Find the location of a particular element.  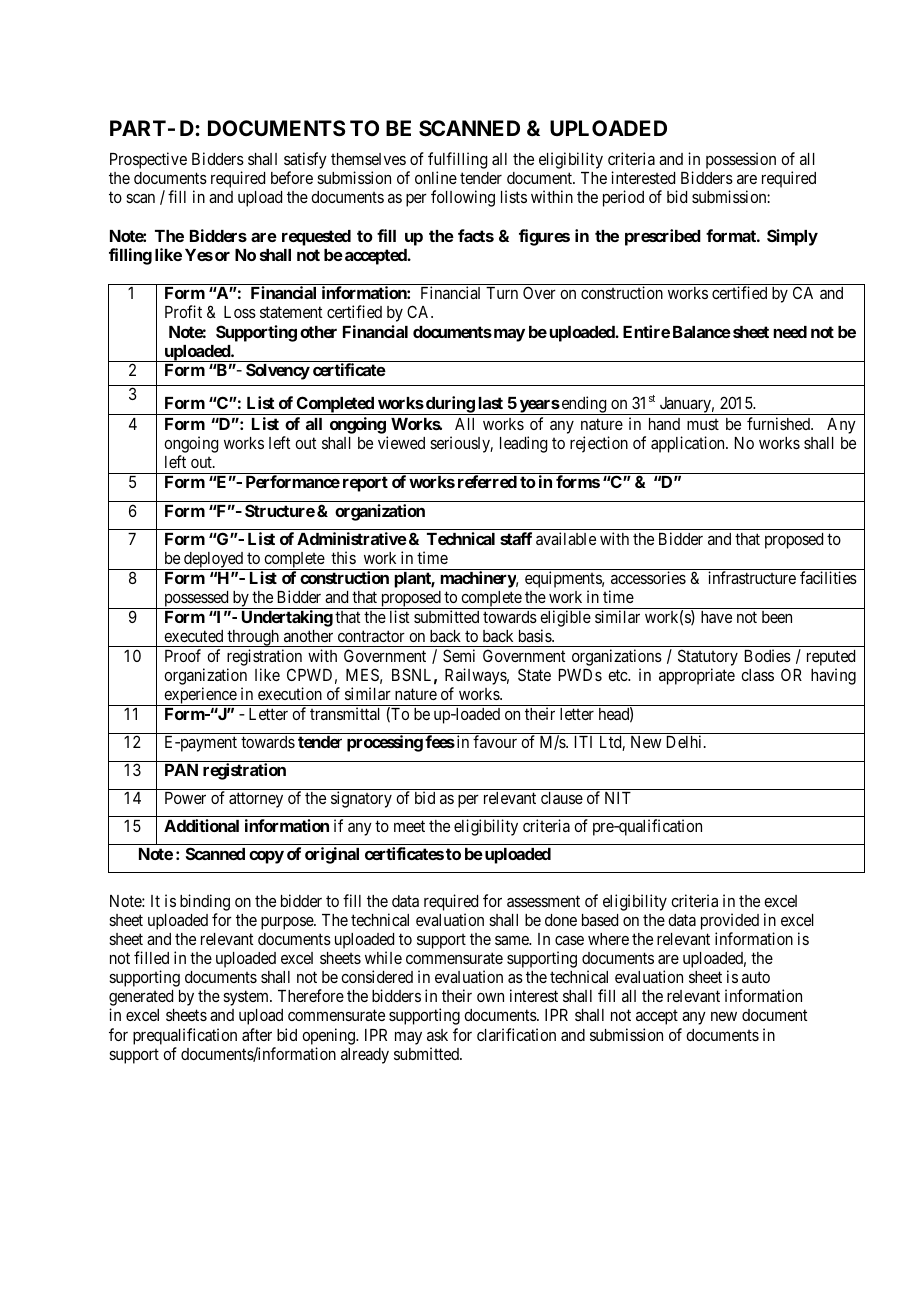

application is located at coordinates (689, 444).
